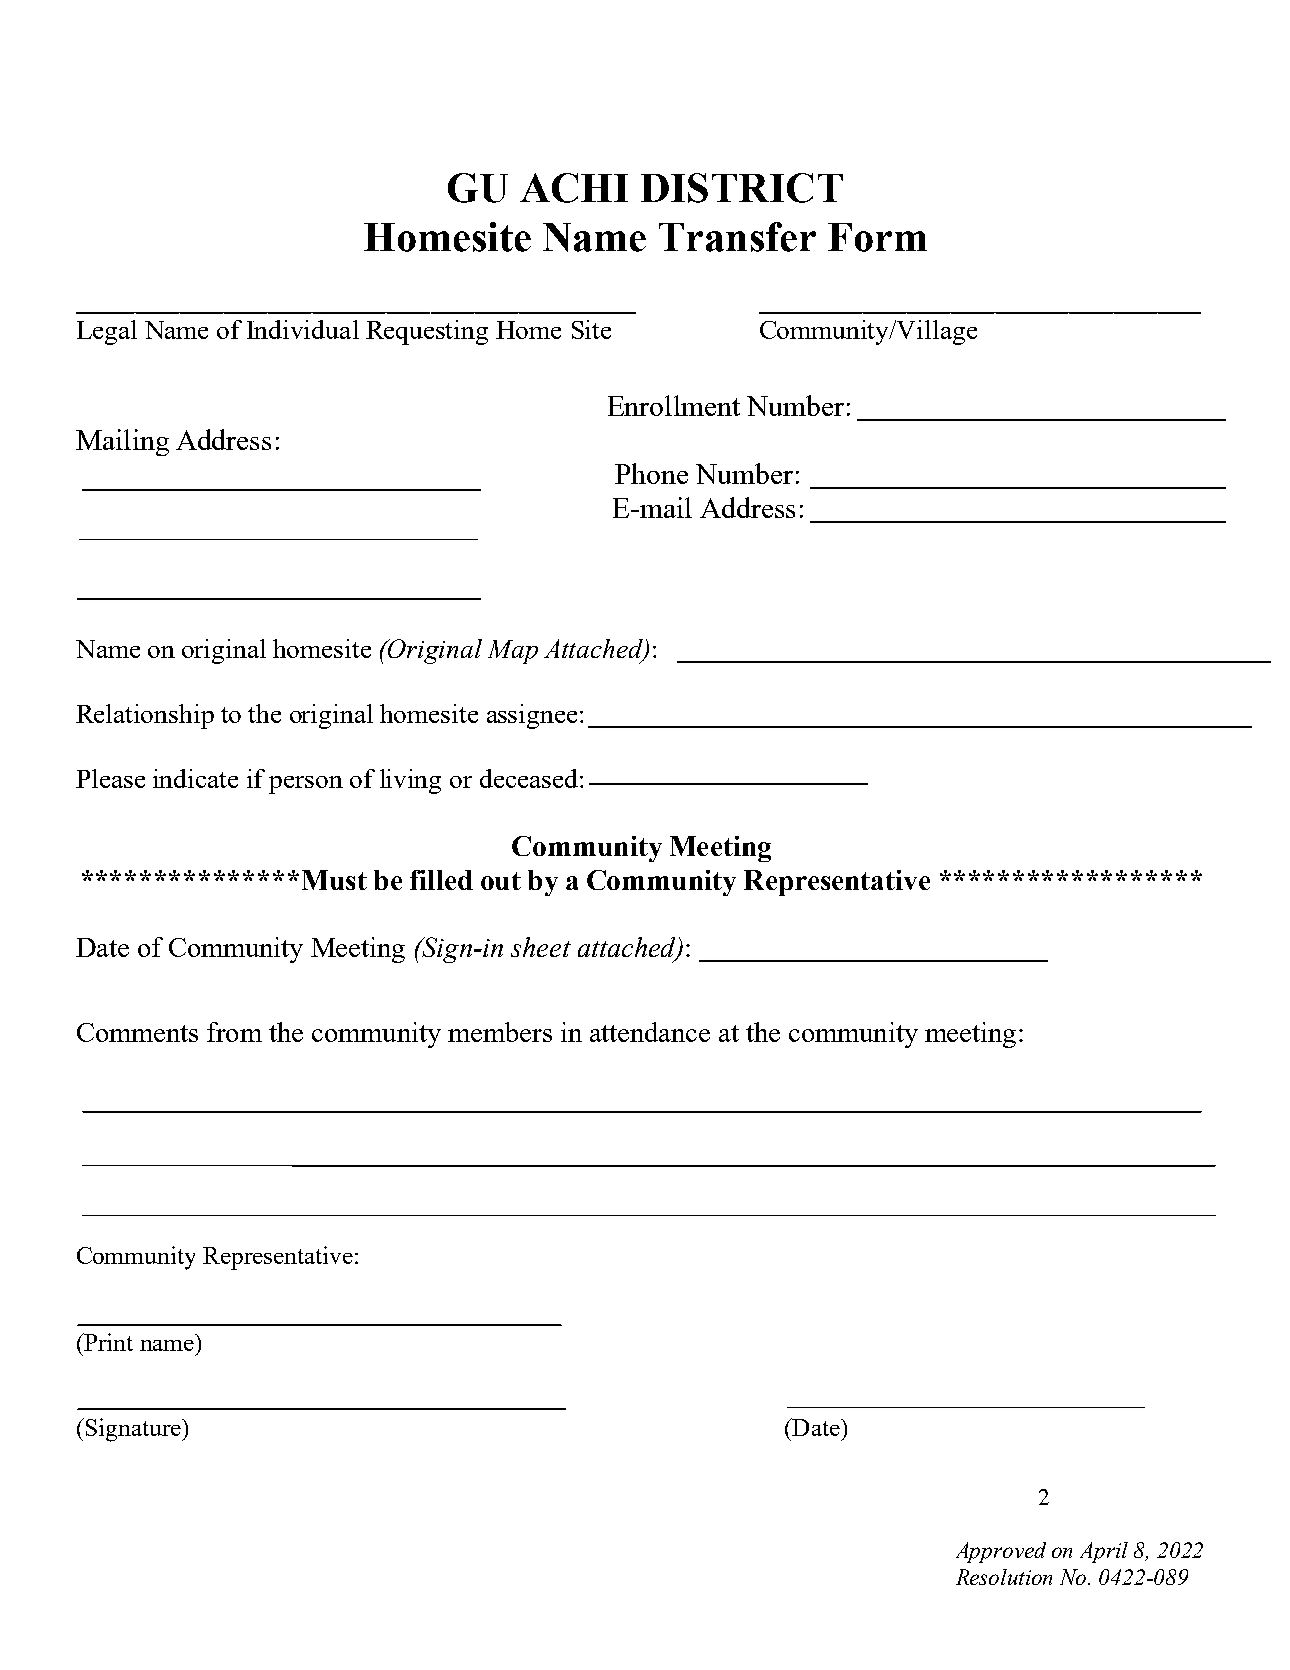 The height and width of the image is (1670, 1290). I want to click on Phone, so click(651, 473).
